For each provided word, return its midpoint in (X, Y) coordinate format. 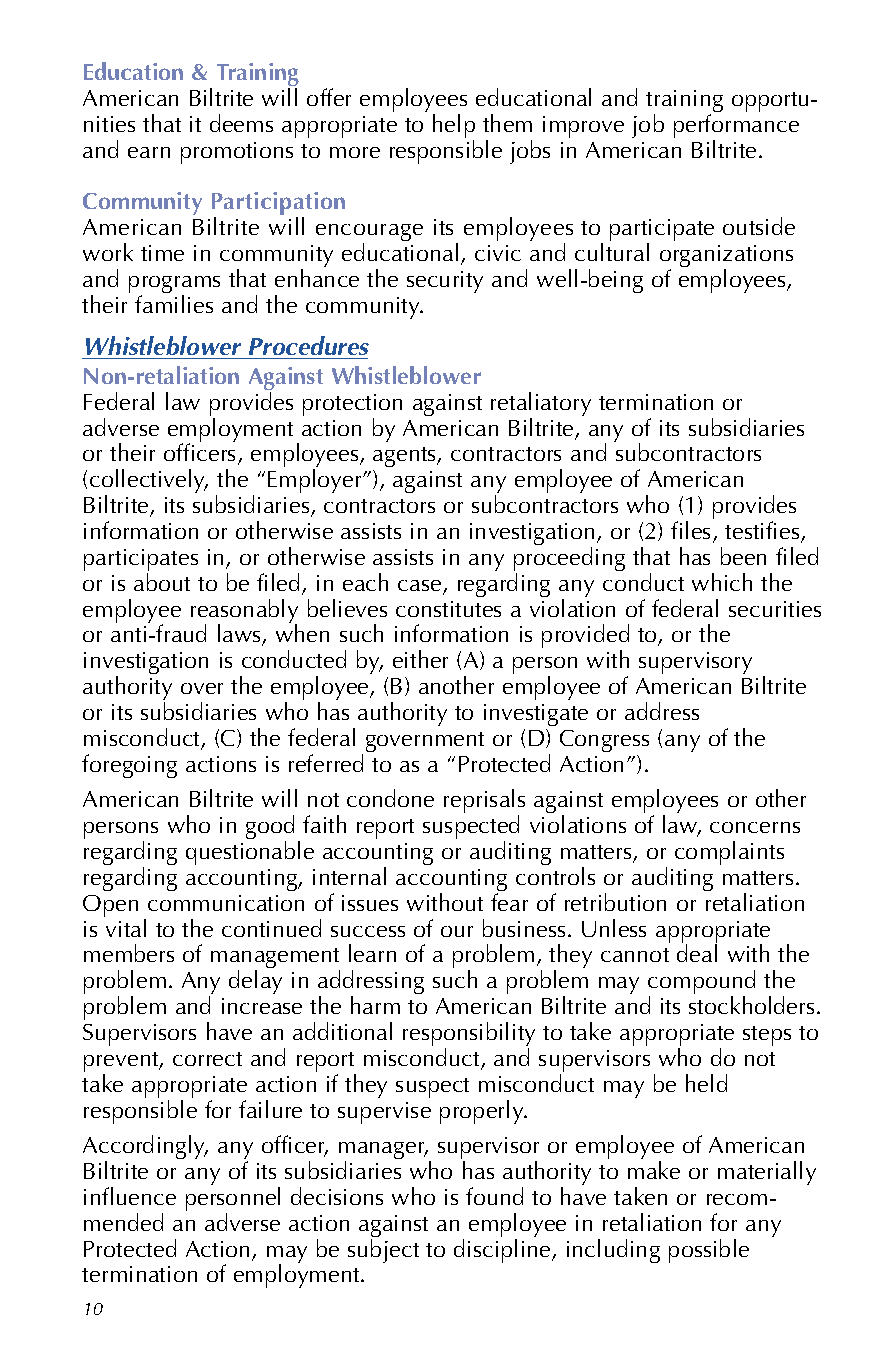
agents (406, 459)
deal (697, 953)
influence (130, 1196)
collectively (149, 482)
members (129, 953)
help (454, 127)
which (722, 582)
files (692, 531)
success (368, 931)
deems (241, 123)
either (420, 659)
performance (736, 127)
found (494, 1196)
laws (240, 635)
